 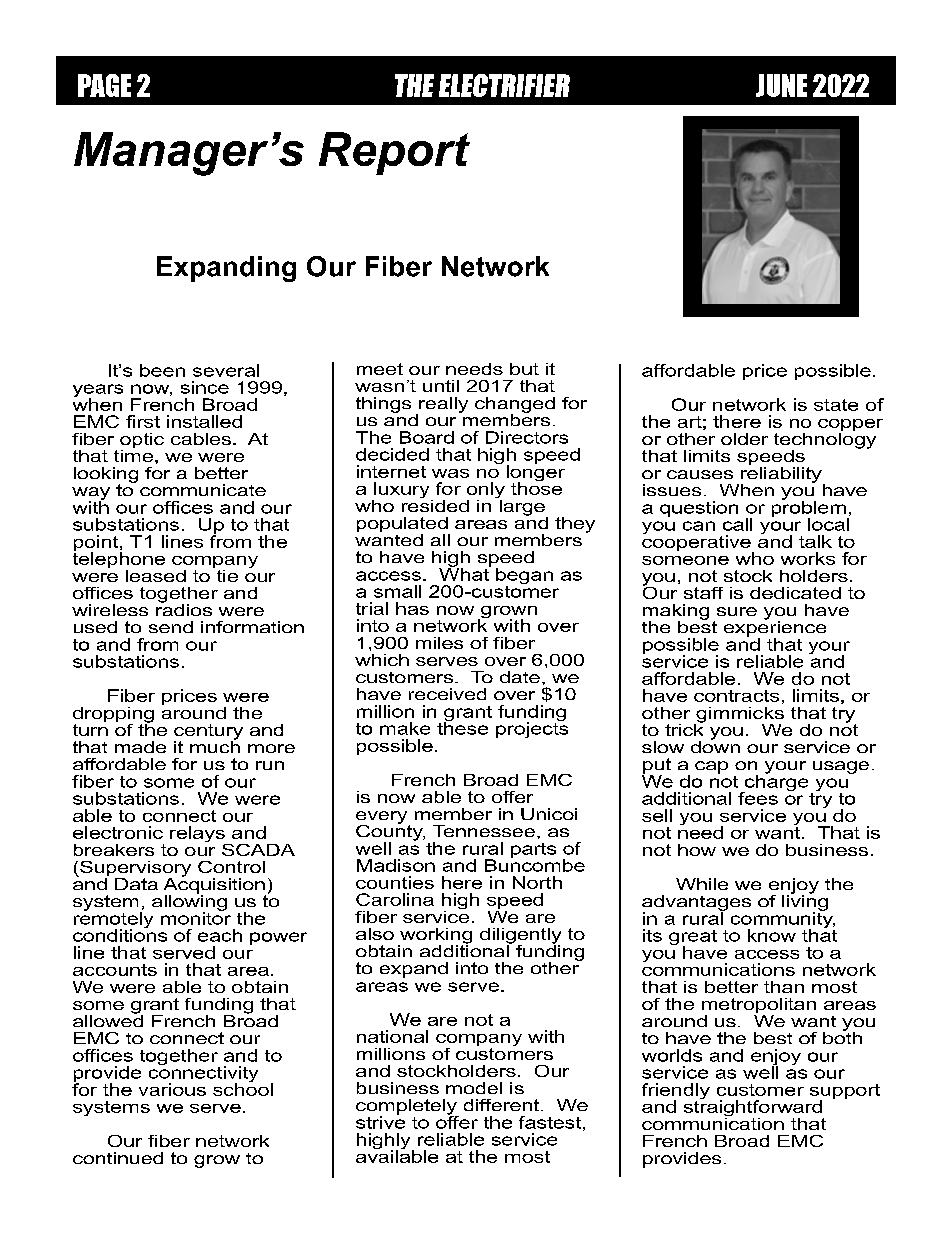 What do you see at coordinates (781, 85) in the document?
I see `JUNE` at bounding box center [781, 85].
